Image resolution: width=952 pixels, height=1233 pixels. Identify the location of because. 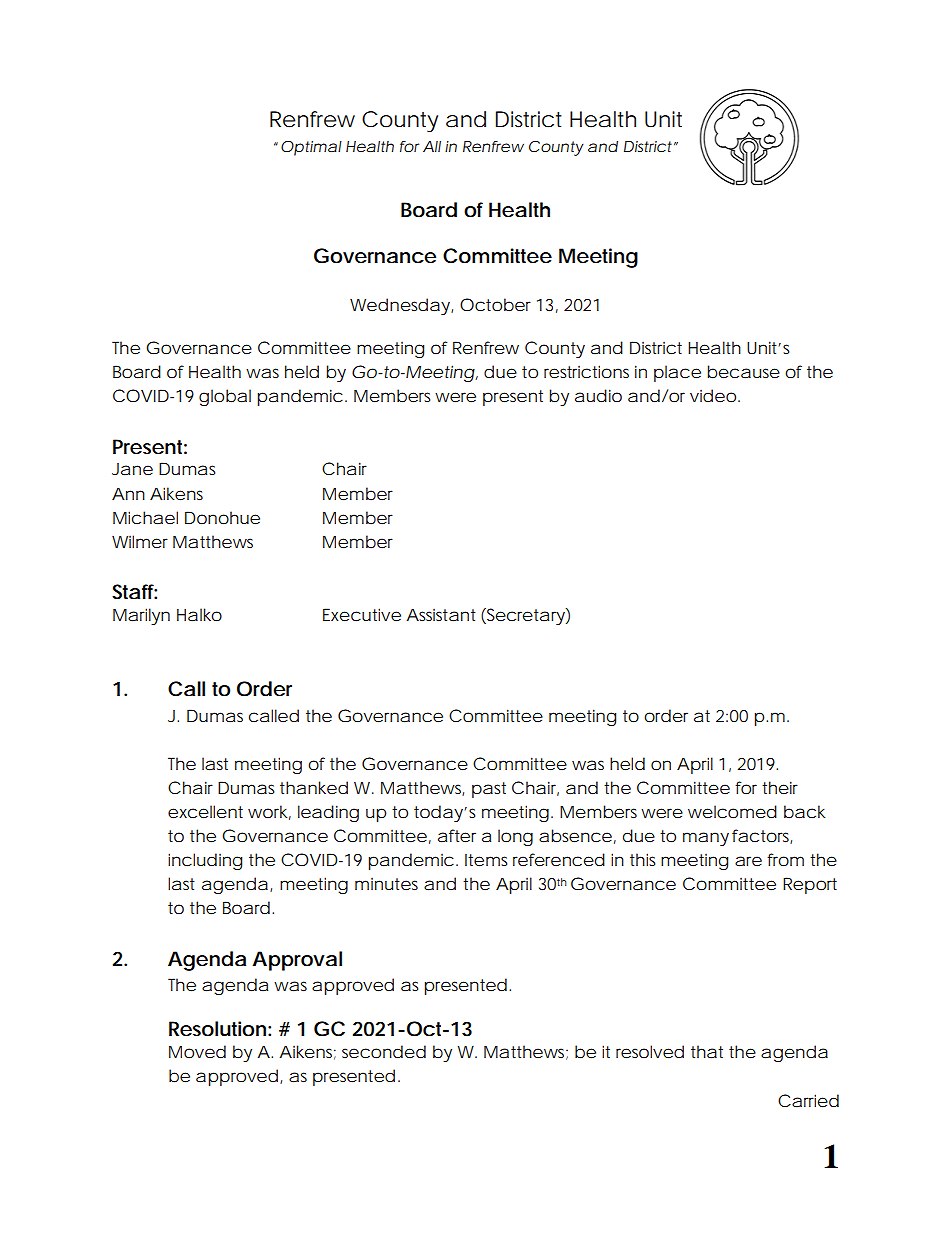
(744, 371).
